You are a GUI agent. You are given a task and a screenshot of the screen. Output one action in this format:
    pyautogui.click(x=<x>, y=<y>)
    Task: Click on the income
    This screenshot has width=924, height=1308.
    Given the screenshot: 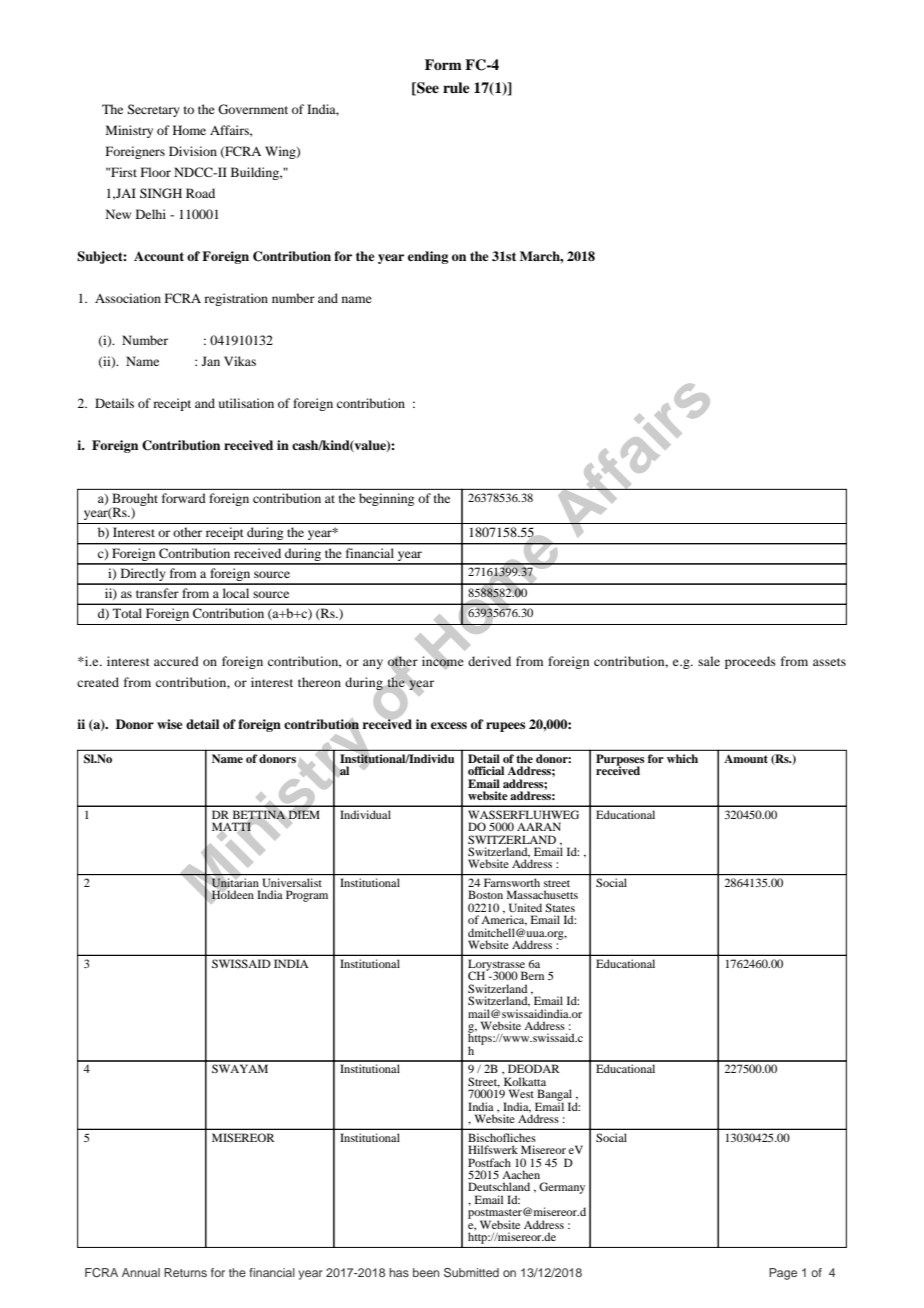 What is the action you would take?
    pyautogui.click(x=443, y=661)
